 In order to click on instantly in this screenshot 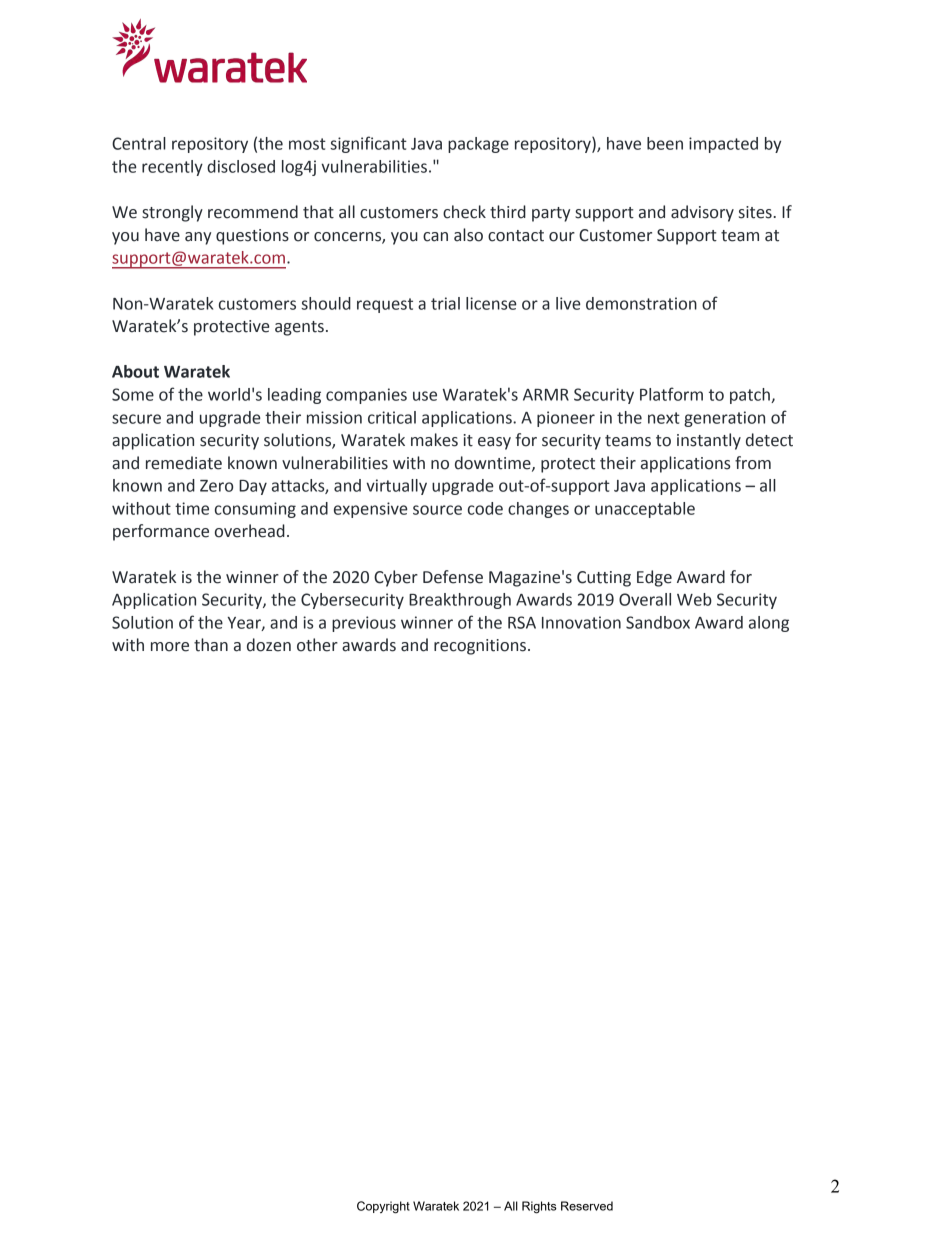, I will do `click(709, 441)`.
